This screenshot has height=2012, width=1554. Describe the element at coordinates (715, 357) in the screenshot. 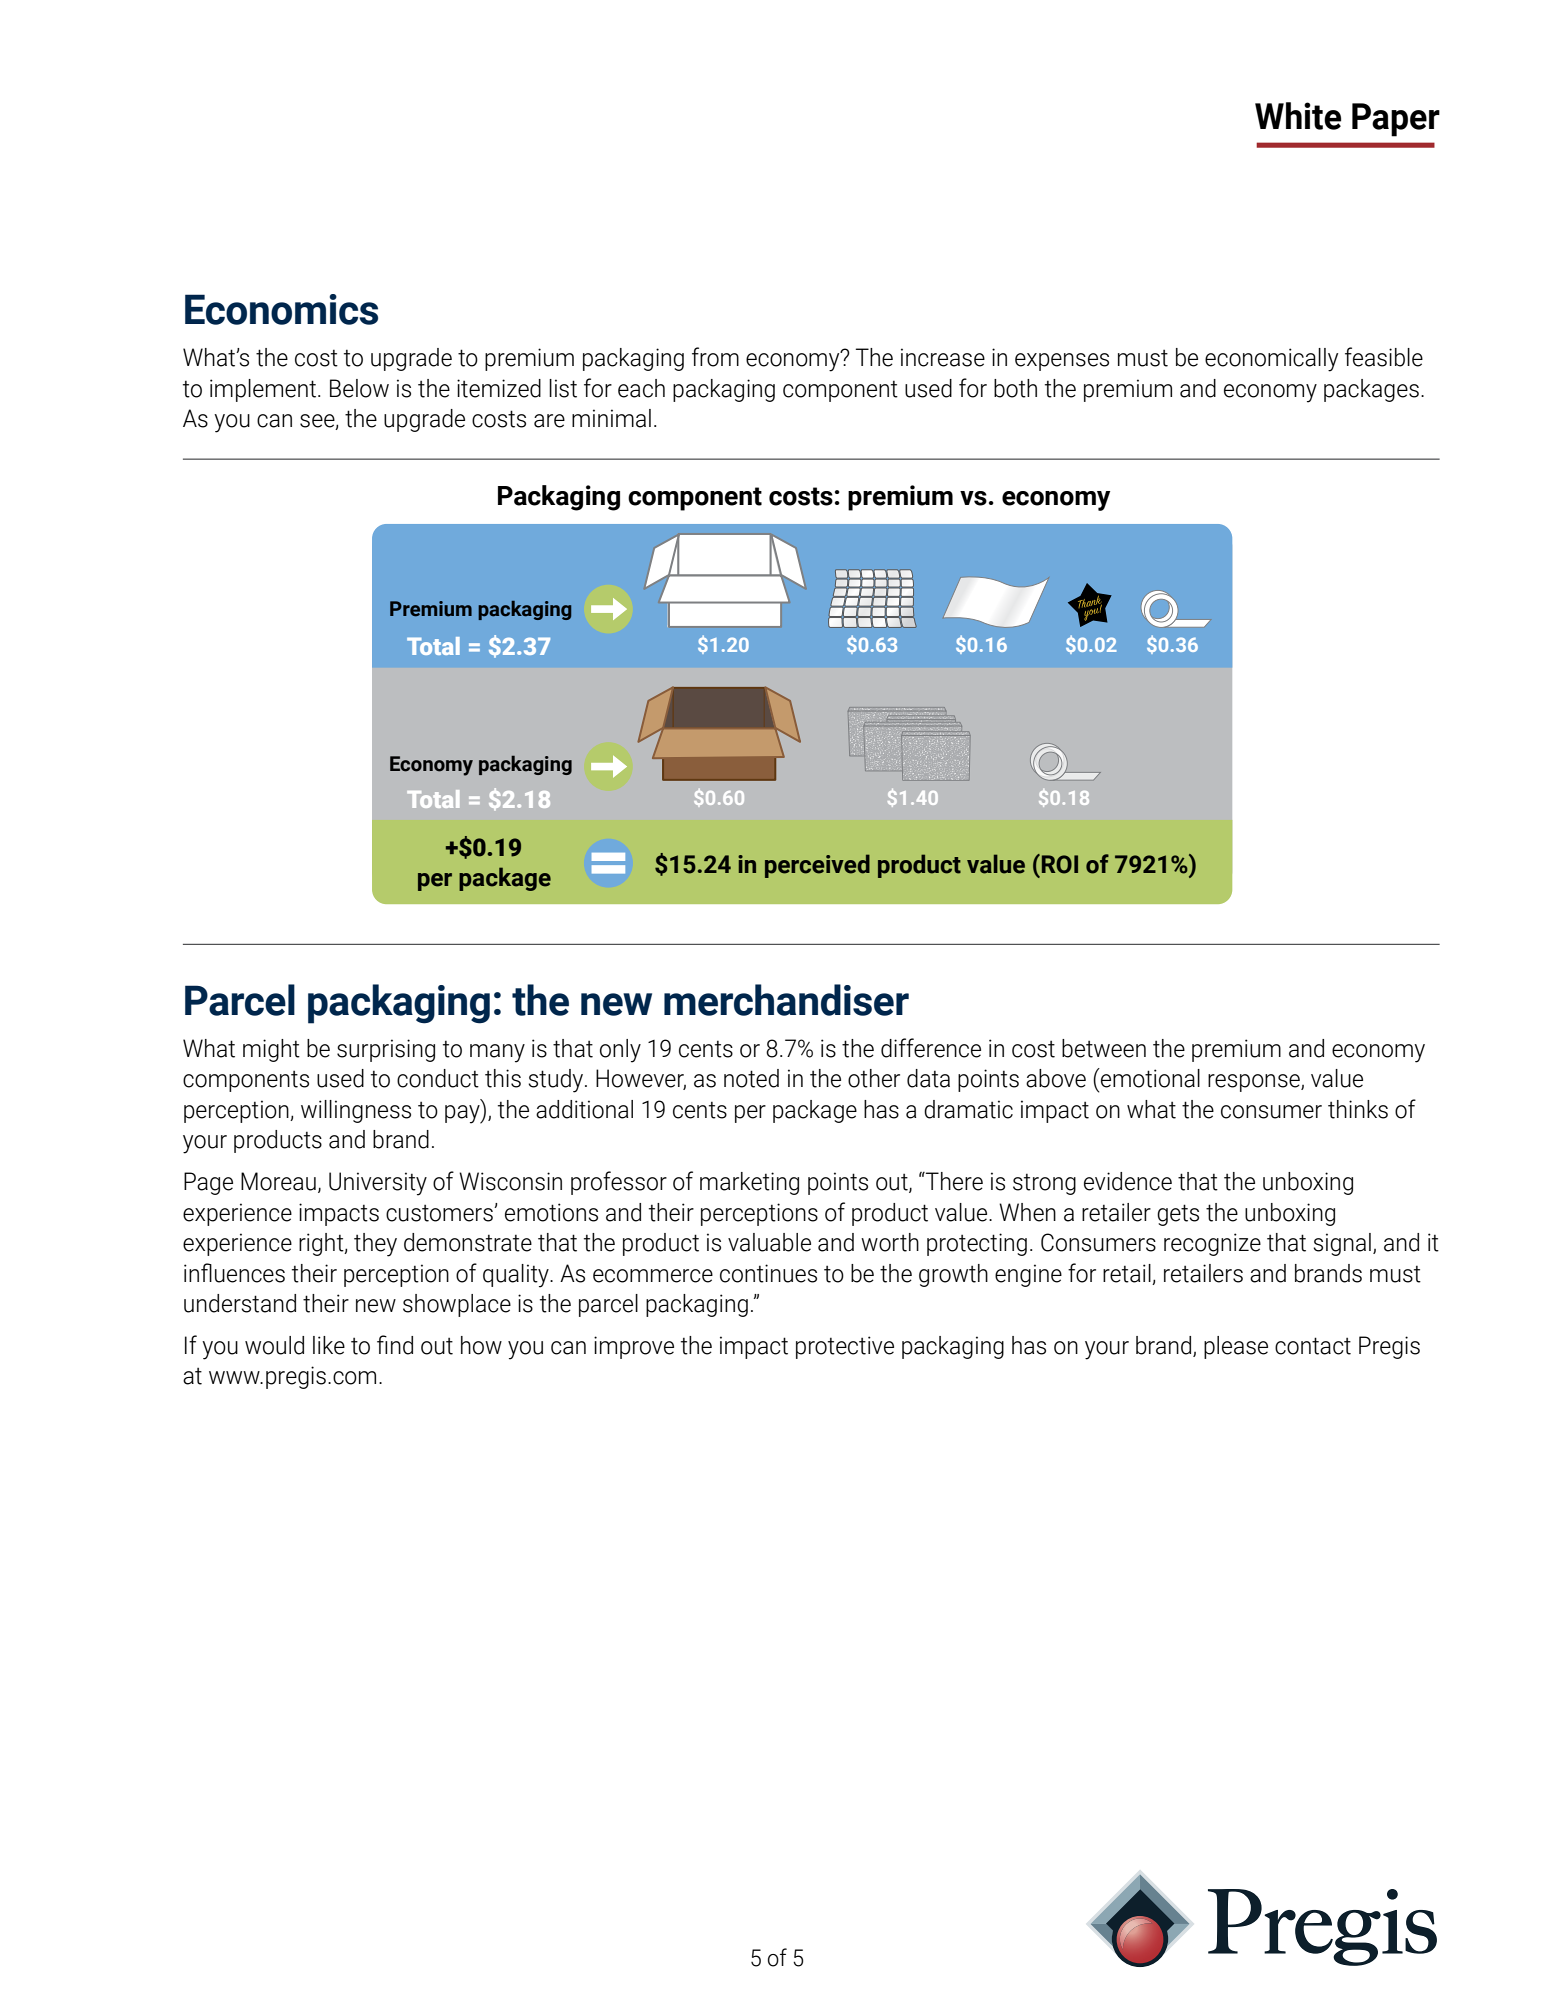

I see `from` at that location.
